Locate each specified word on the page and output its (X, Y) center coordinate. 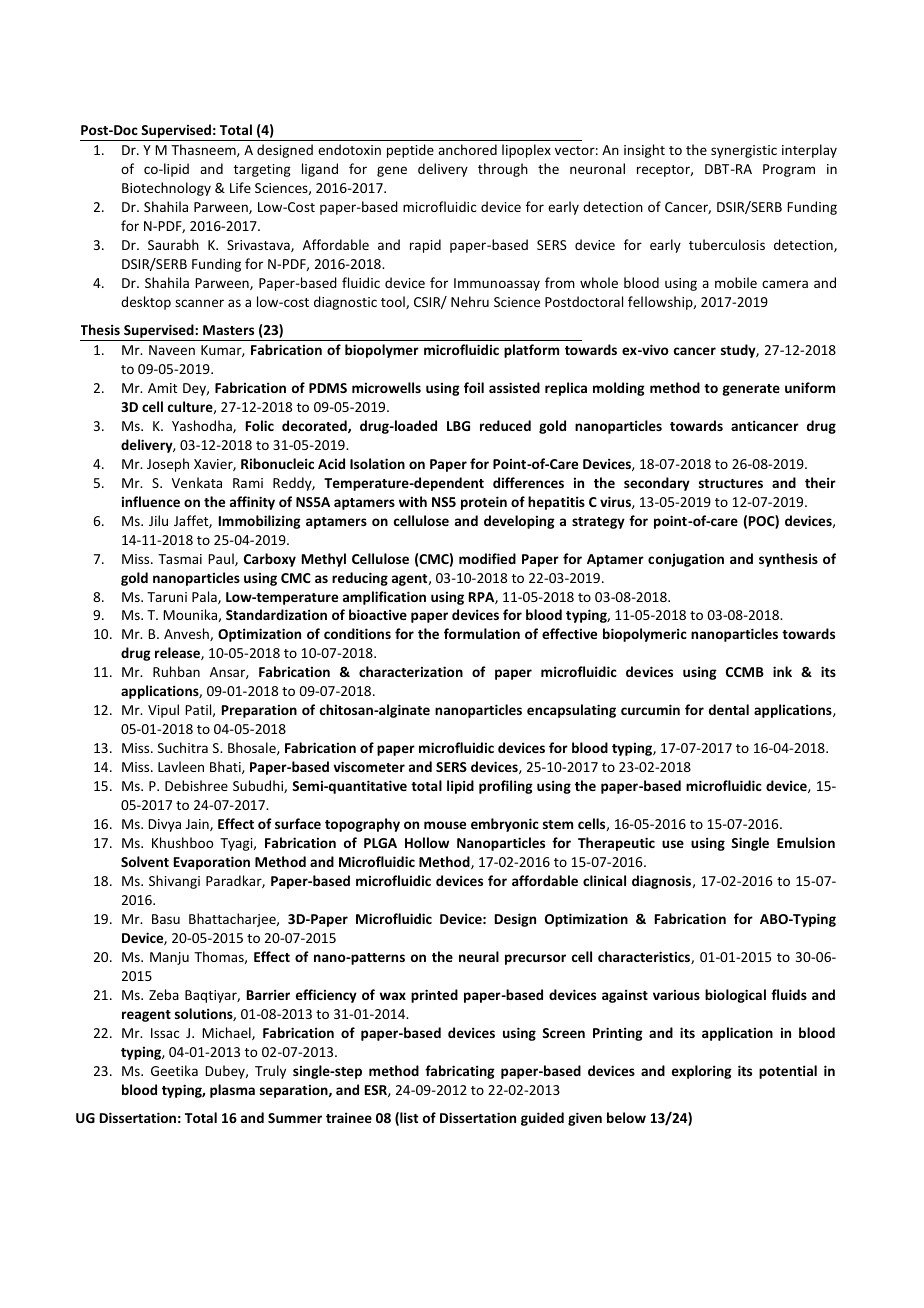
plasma (232, 1091)
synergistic (744, 151)
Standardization (276, 614)
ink (782, 671)
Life (240, 187)
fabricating (460, 1072)
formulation (482, 633)
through (503, 170)
